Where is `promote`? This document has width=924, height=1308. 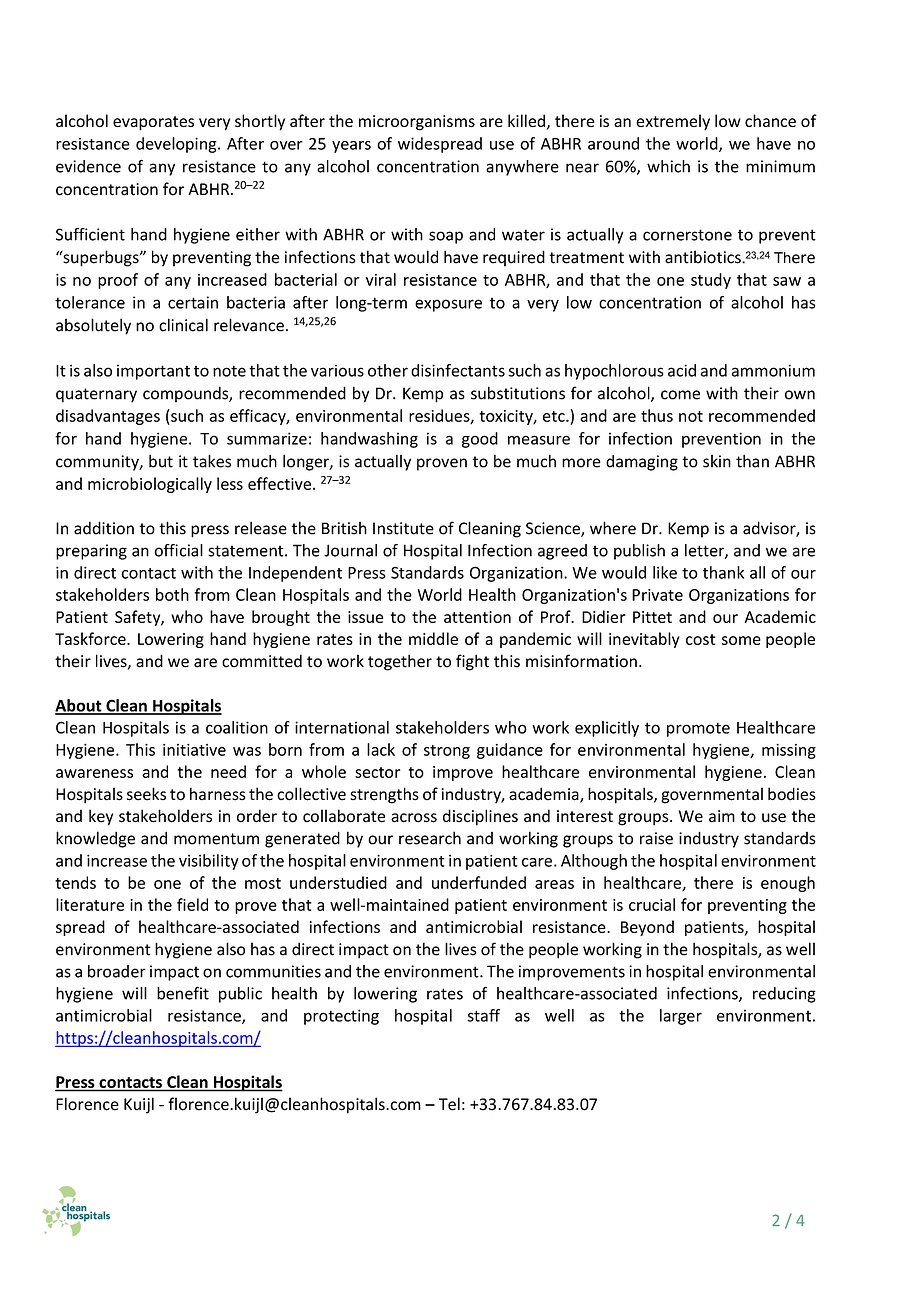 promote is located at coordinates (698, 729).
